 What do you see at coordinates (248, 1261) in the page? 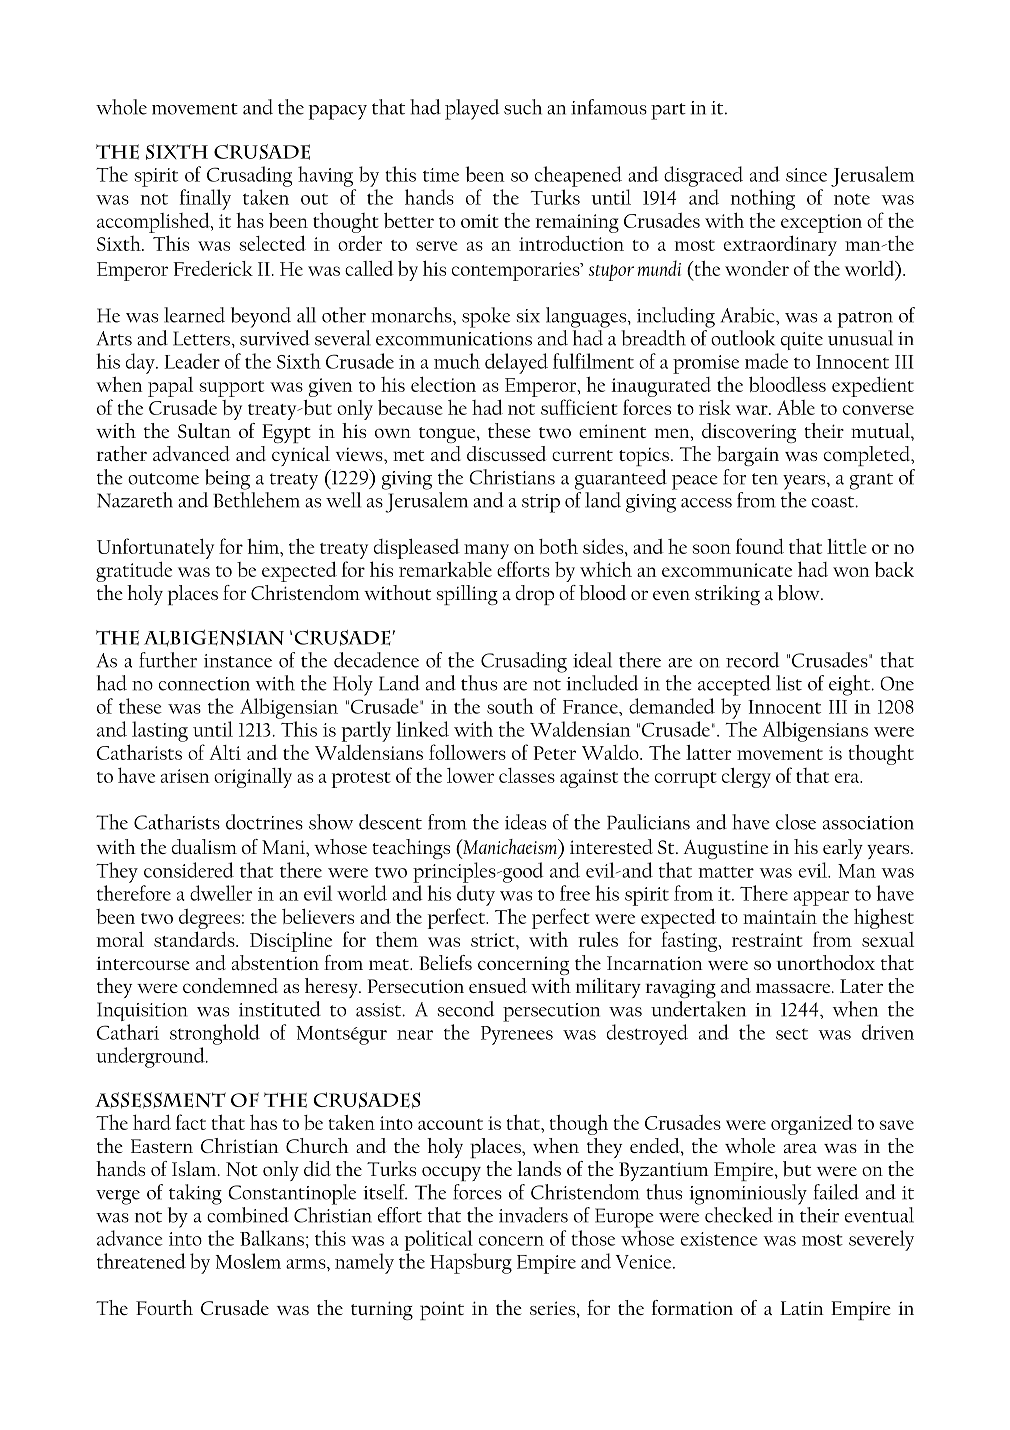
I see `Moslem` at bounding box center [248, 1261].
